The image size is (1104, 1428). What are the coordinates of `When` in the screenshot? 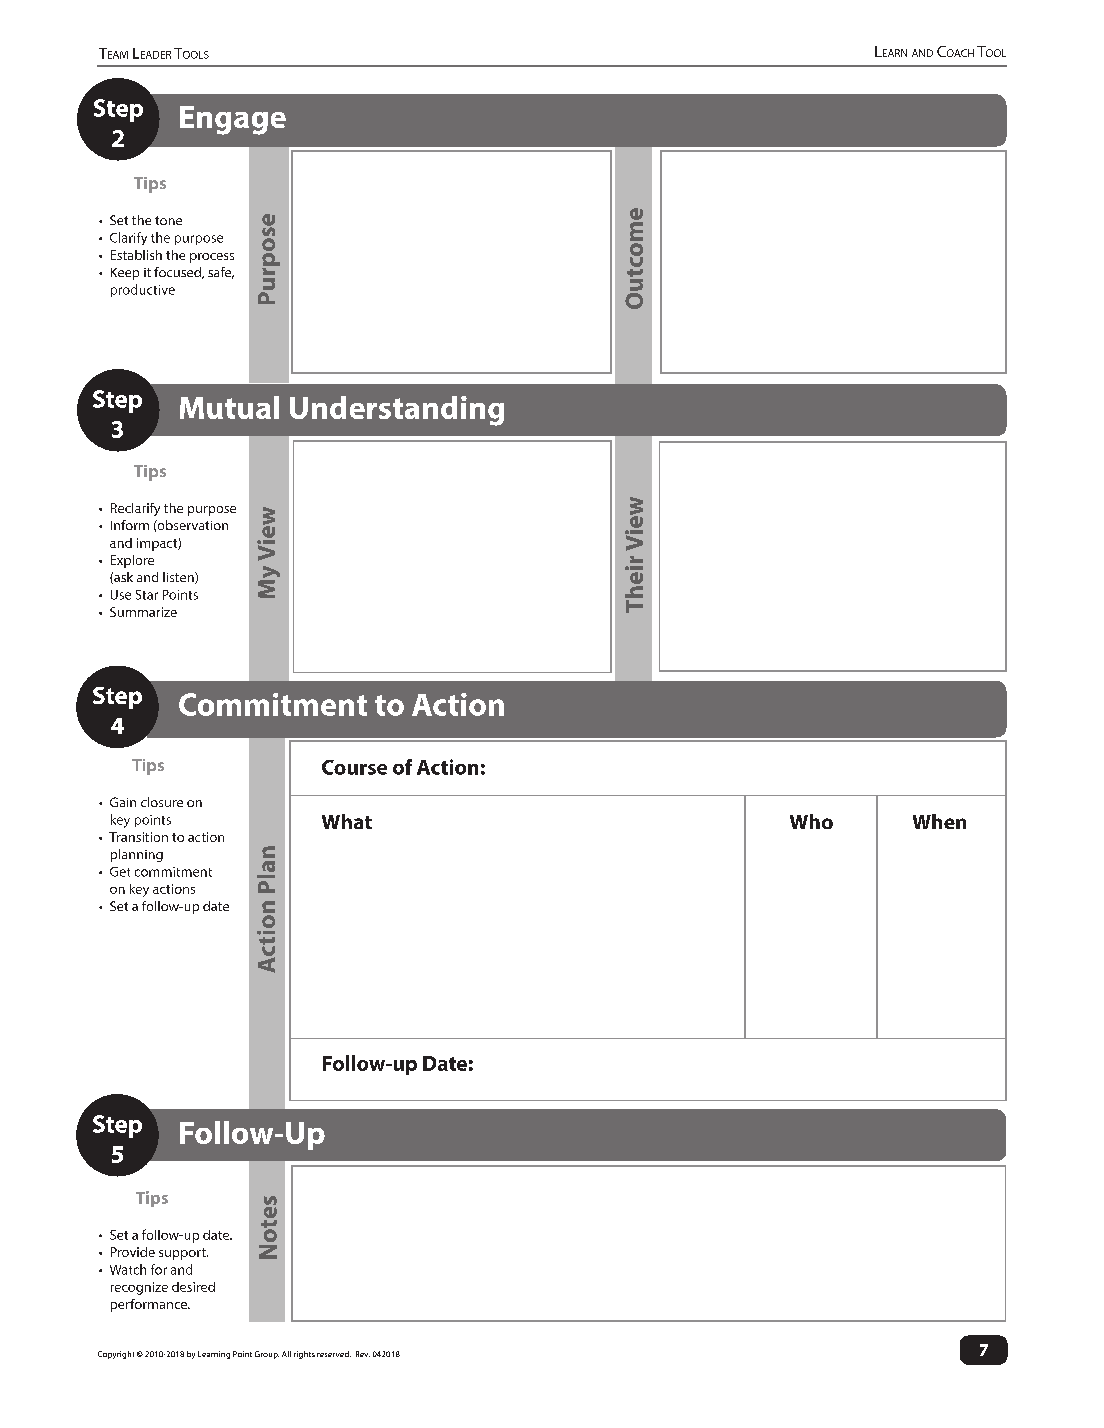 It's located at (939, 821).
